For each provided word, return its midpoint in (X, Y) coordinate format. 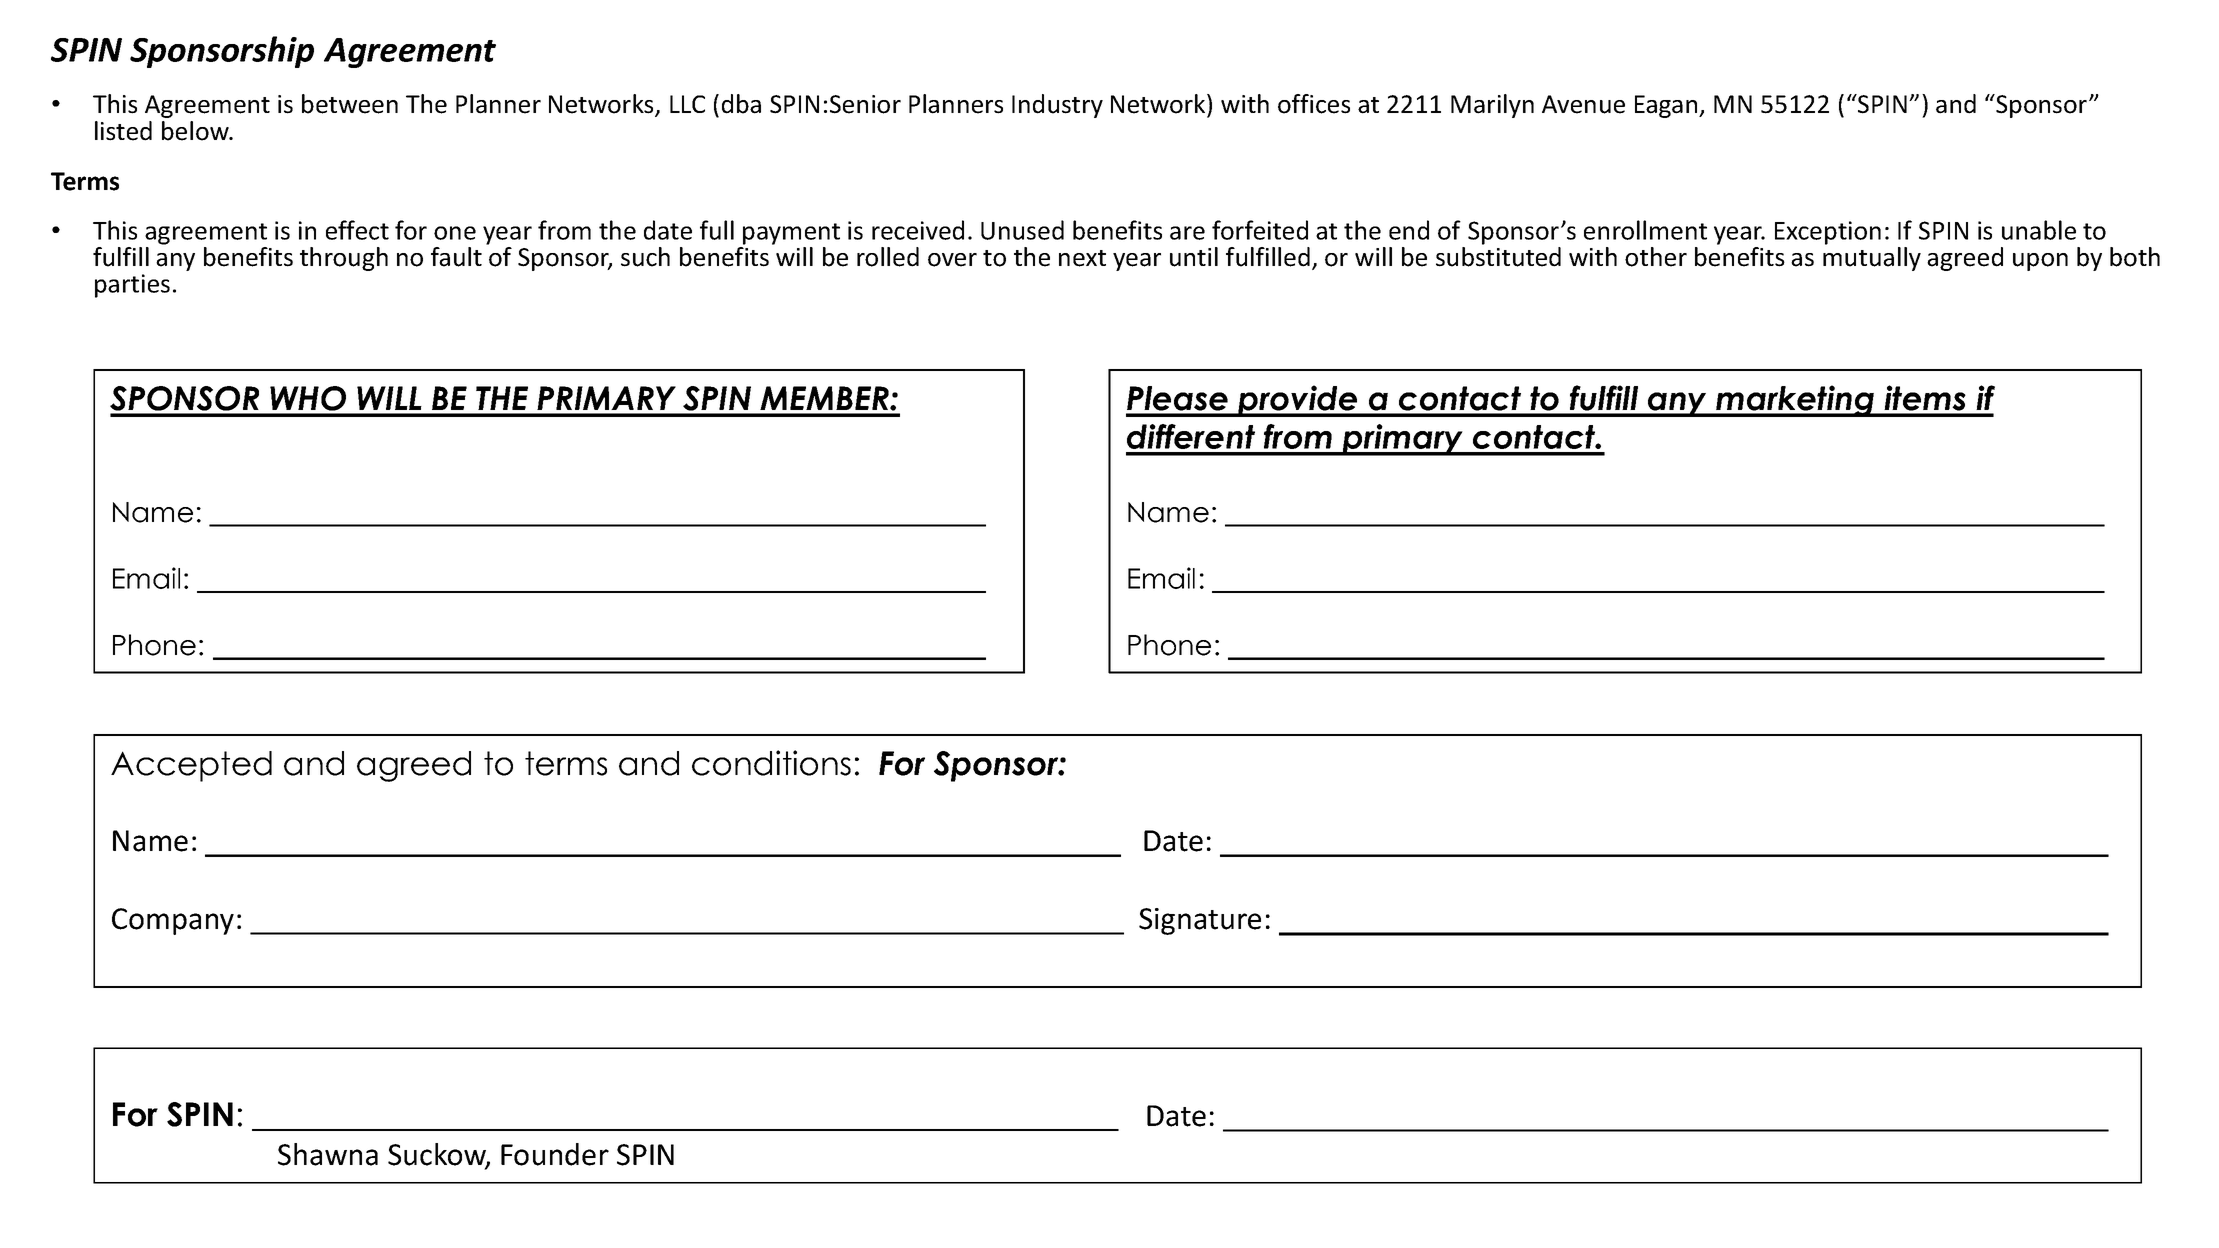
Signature (1200, 921)
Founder (555, 1154)
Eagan (1667, 106)
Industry (1057, 106)
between (350, 104)
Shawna (328, 1154)
